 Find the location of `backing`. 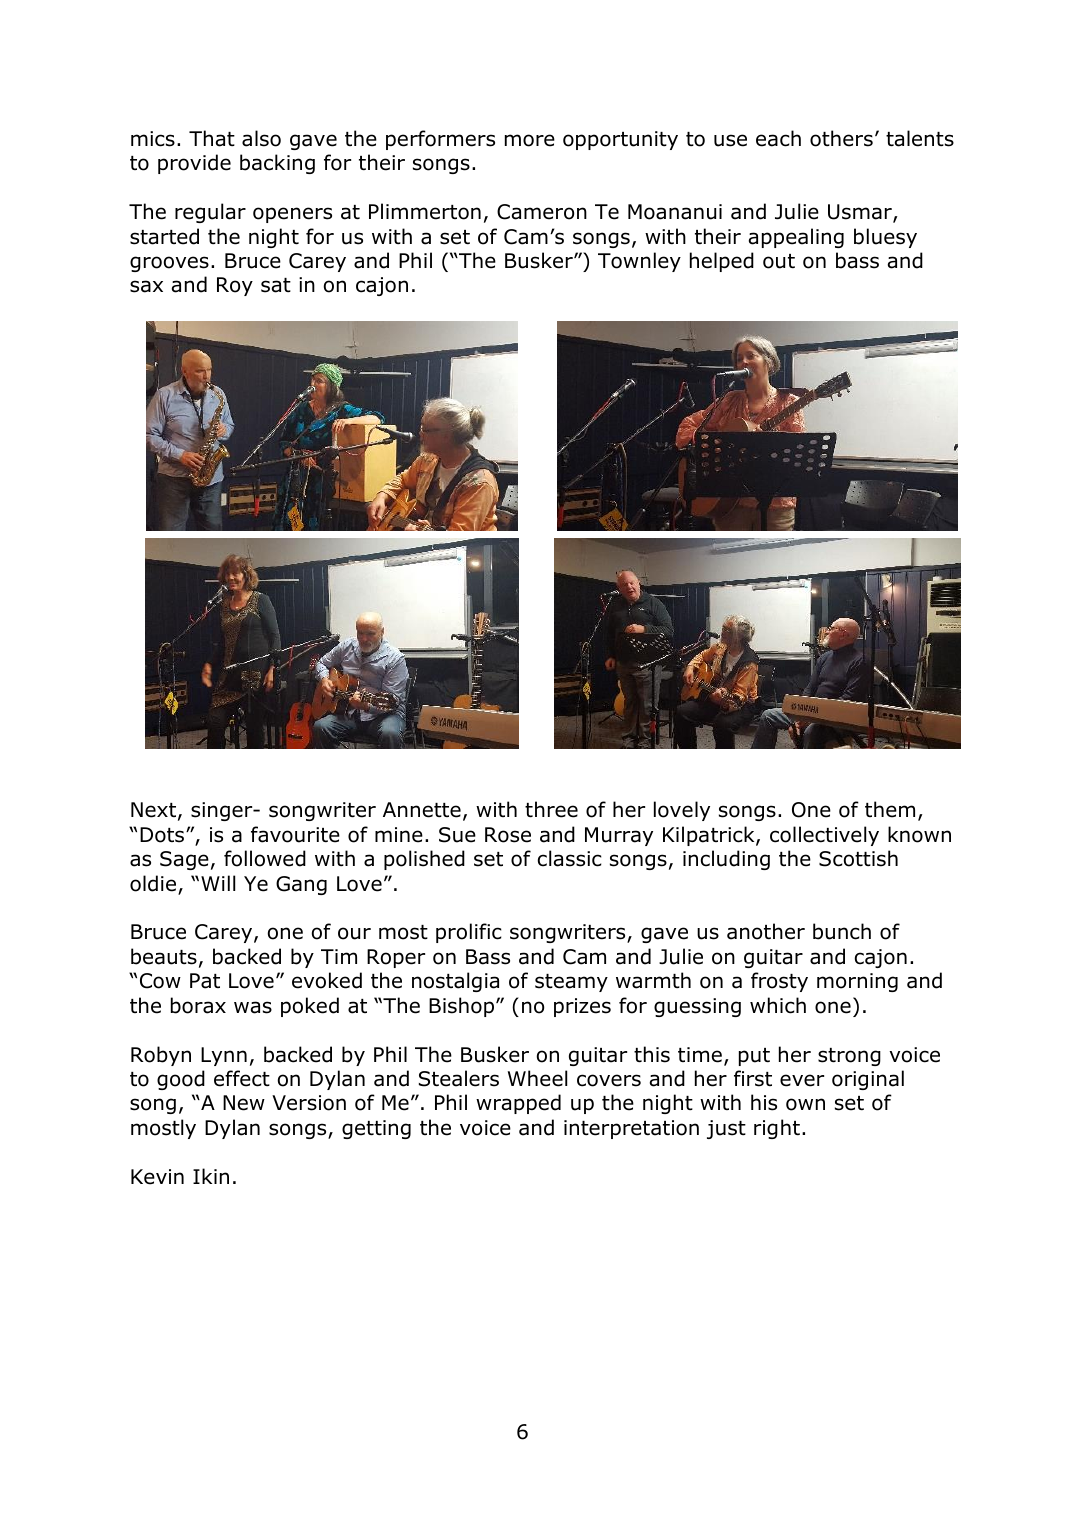

backing is located at coordinates (277, 164).
